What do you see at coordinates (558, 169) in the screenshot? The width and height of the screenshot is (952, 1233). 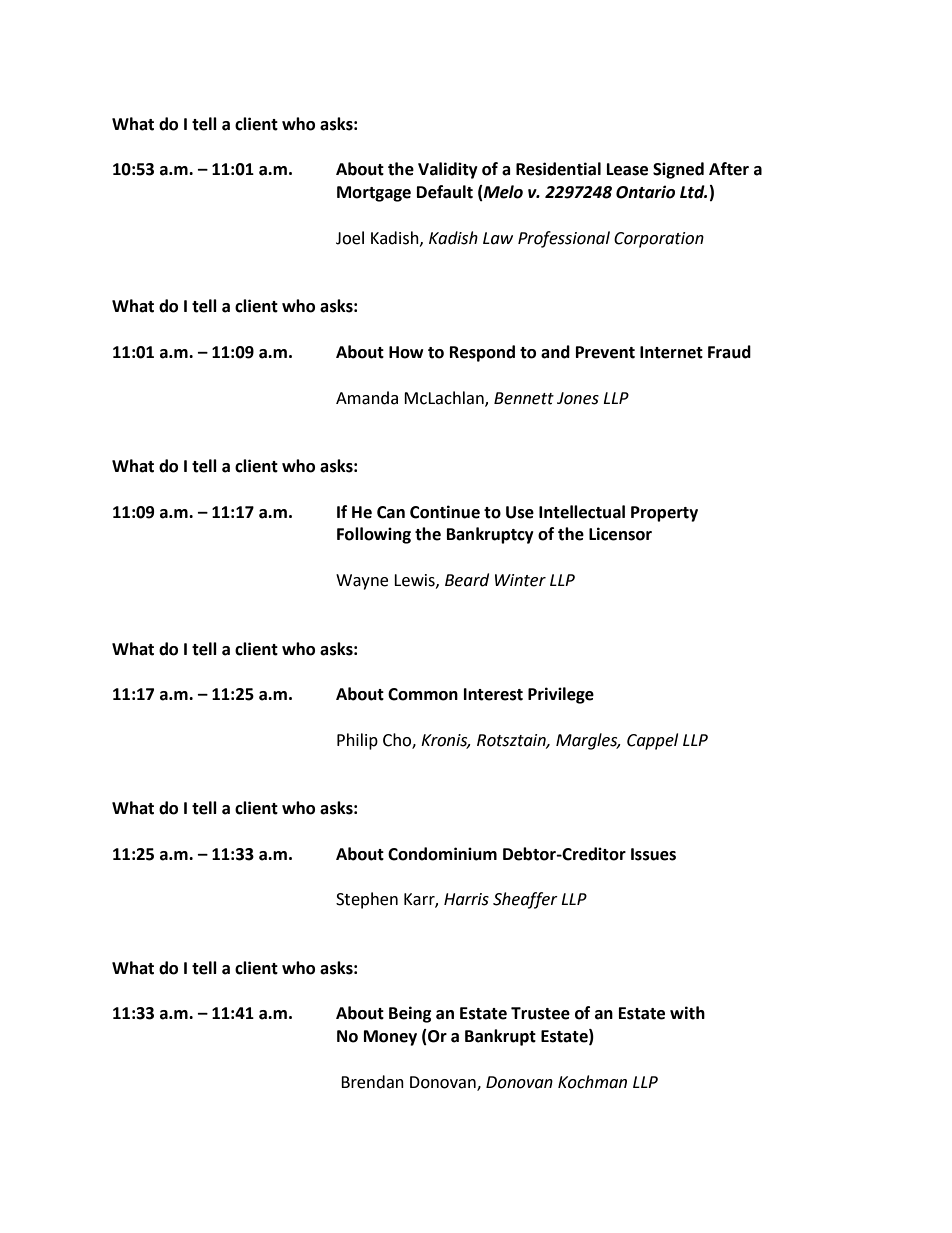 I see `Residential` at bounding box center [558, 169].
